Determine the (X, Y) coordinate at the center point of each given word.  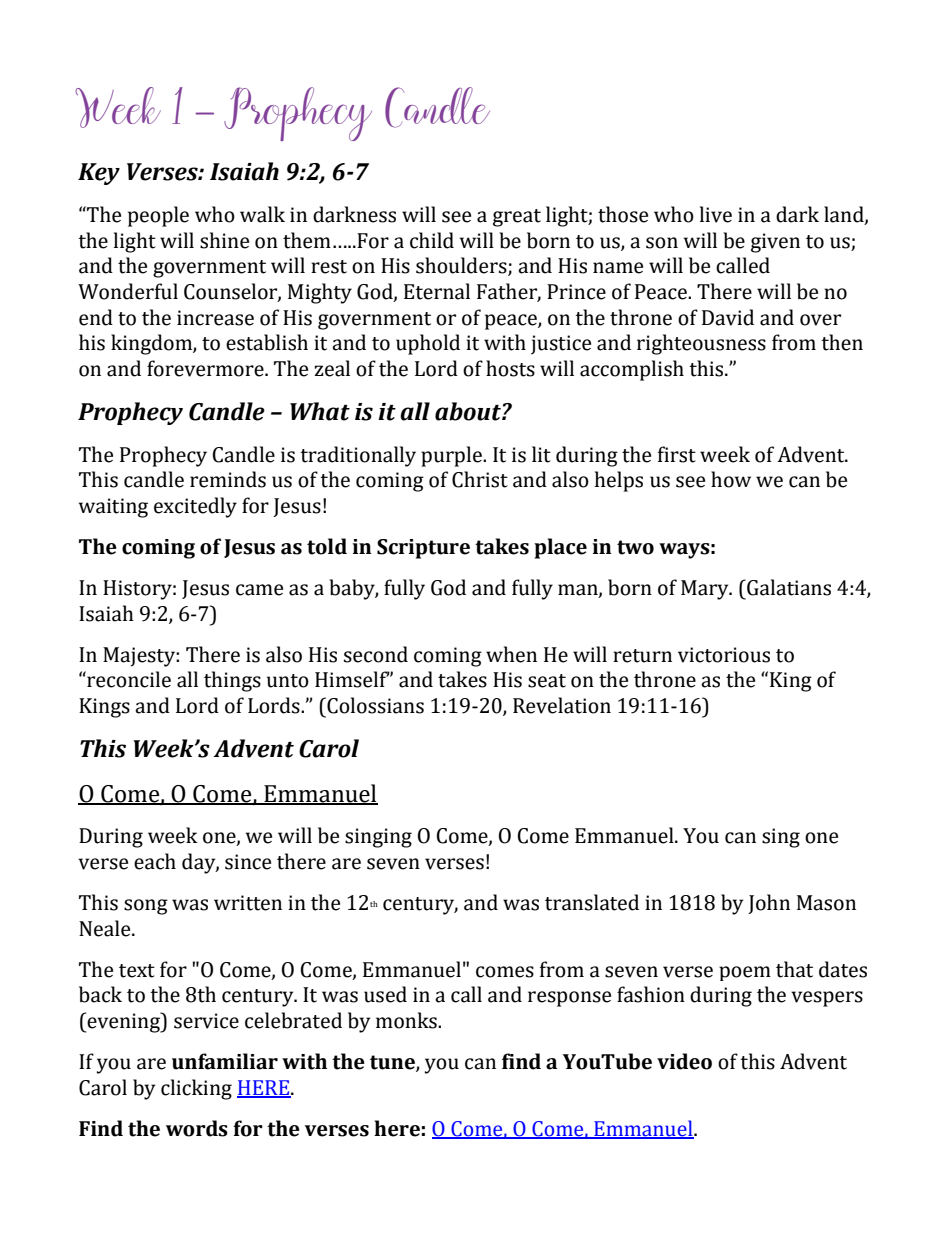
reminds (228, 479)
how (731, 479)
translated (592, 902)
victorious (724, 655)
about (469, 411)
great (517, 218)
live (716, 214)
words (197, 1128)
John (769, 904)
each (155, 861)
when (511, 654)
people (158, 216)
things (232, 681)
